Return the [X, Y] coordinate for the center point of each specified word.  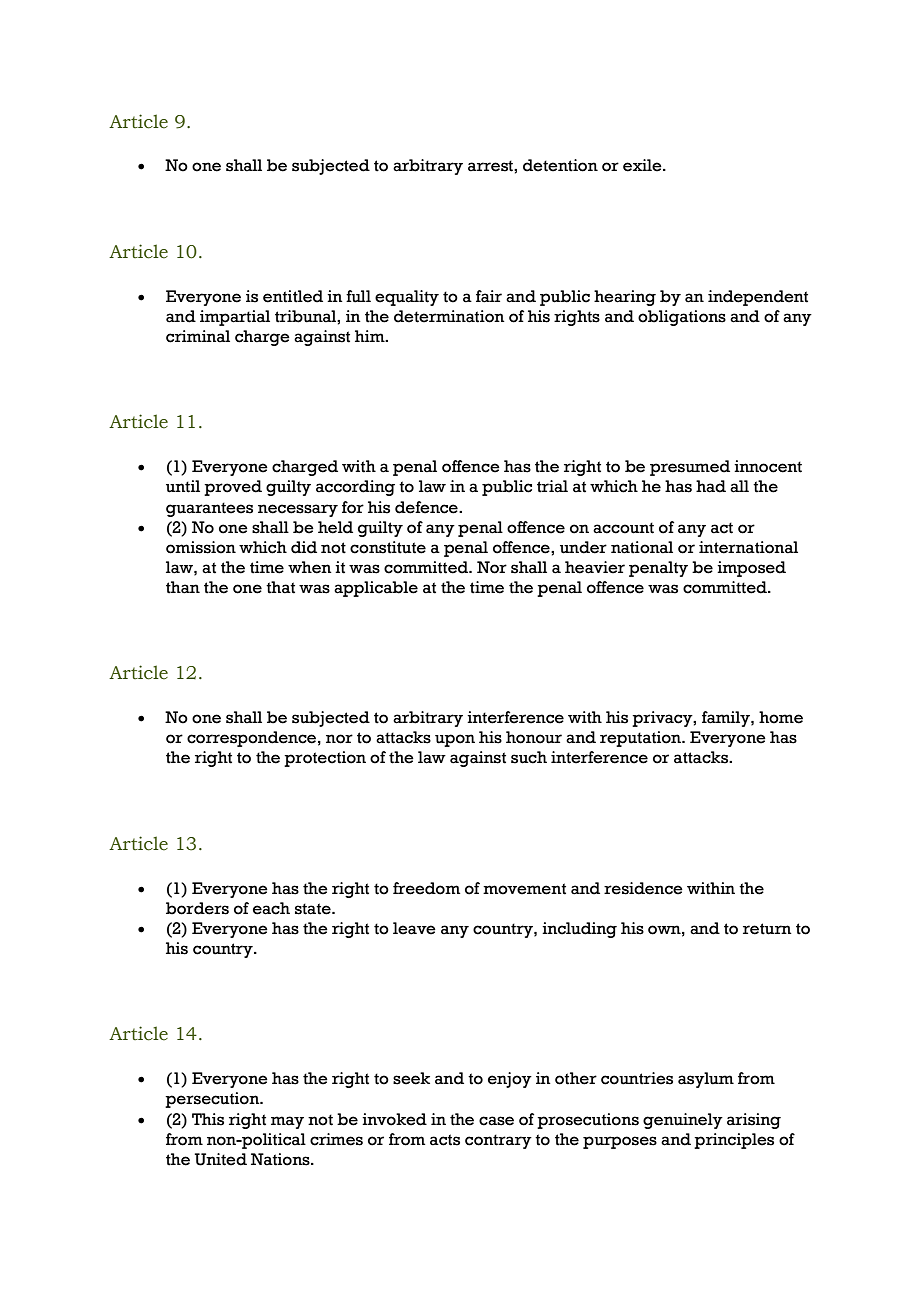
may [287, 1122]
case [496, 1121]
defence [427, 507]
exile [643, 165]
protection [325, 759]
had [711, 486]
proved [233, 488]
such [529, 757]
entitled [293, 296]
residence [643, 888]
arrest [491, 166]
